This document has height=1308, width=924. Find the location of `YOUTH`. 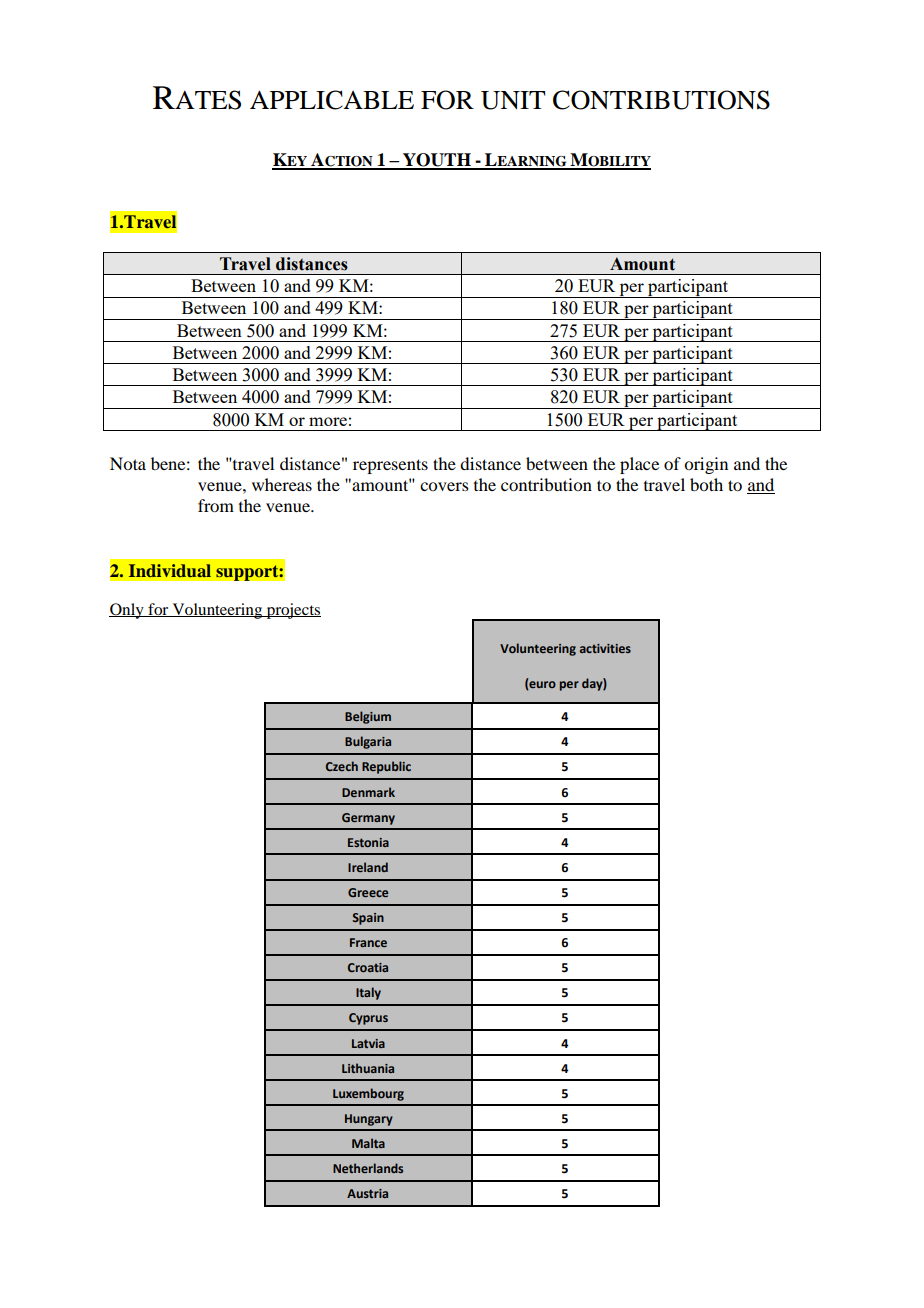

YOUTH is located at coordinates (437, 161).
